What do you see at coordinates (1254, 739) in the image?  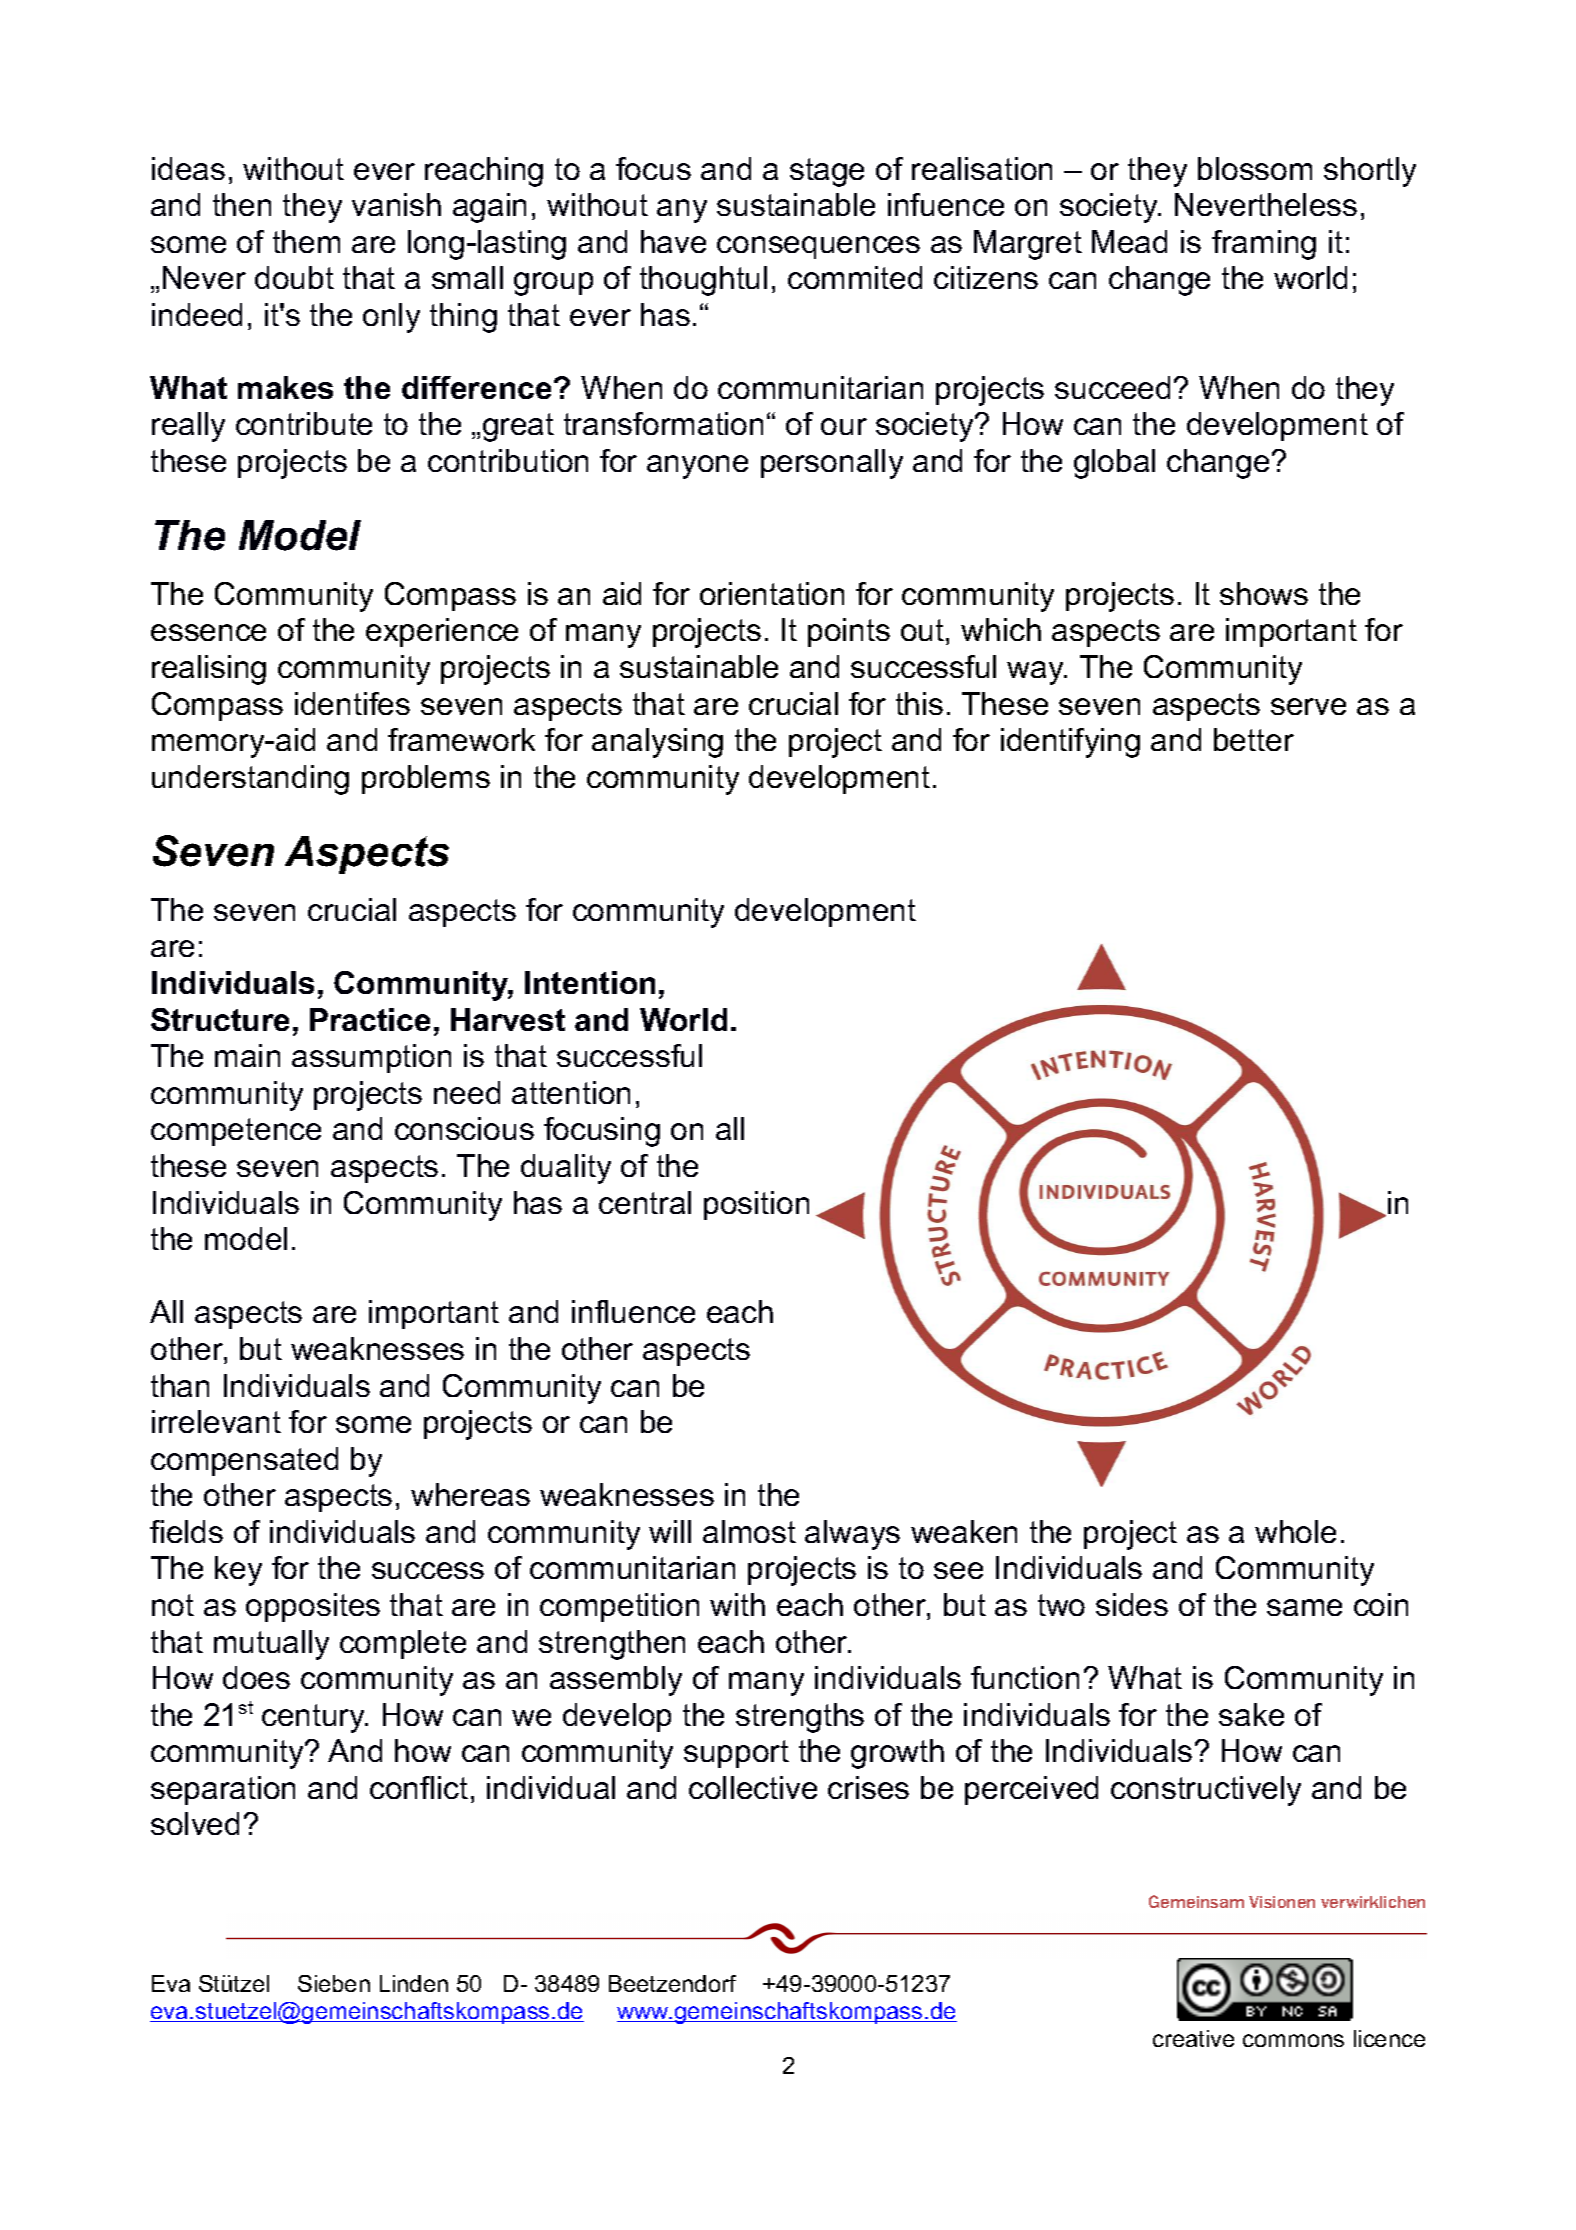 I see `better` at bounding box center [1254, 739].
